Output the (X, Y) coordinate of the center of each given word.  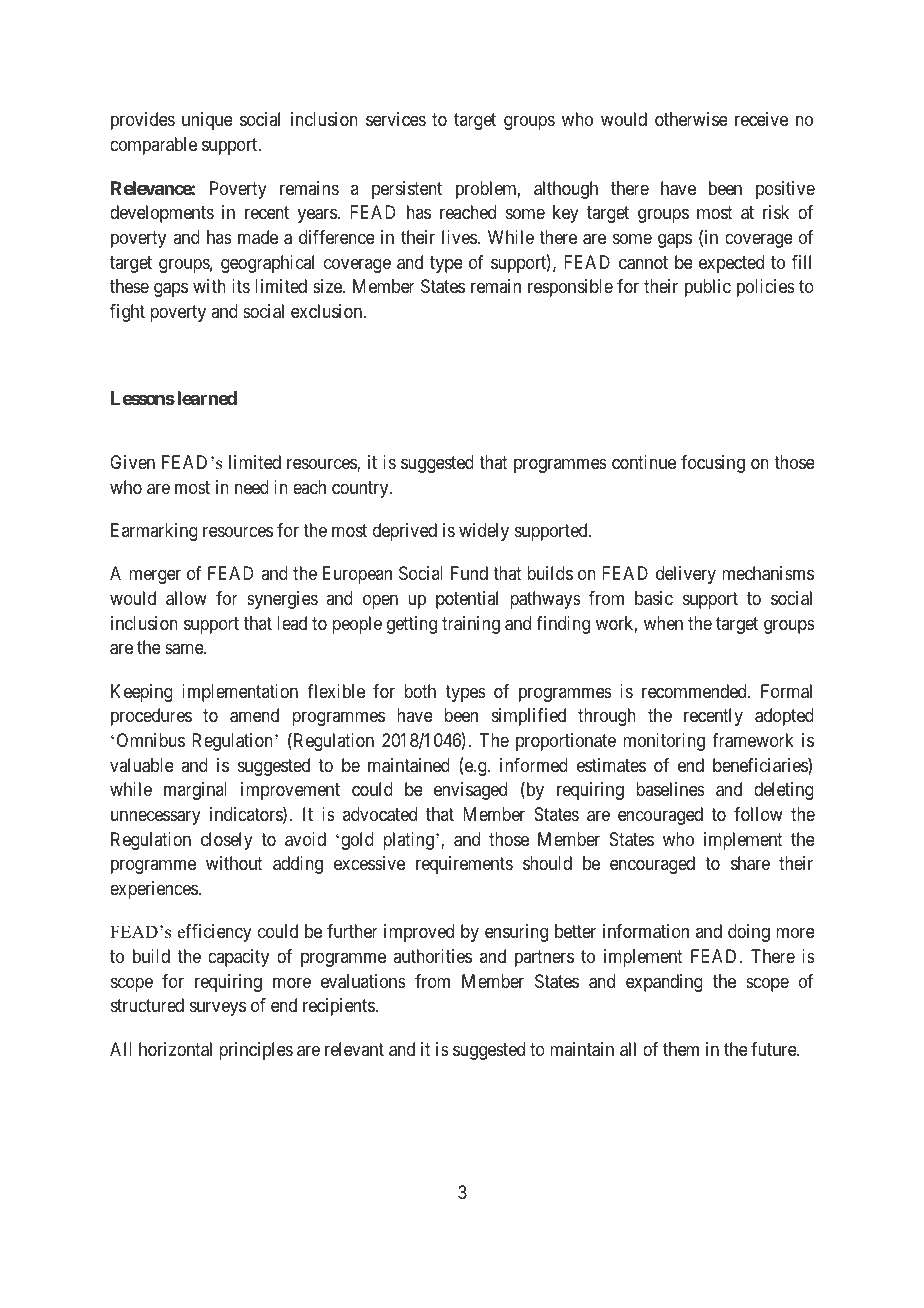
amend (254, 715)
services (396, 119)
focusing (713, 464)
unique (207, 121)
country (361, 489)
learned (207, 398)
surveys (218, 1009)
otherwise (691, 119)
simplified (529, 717)
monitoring (664, 742)
